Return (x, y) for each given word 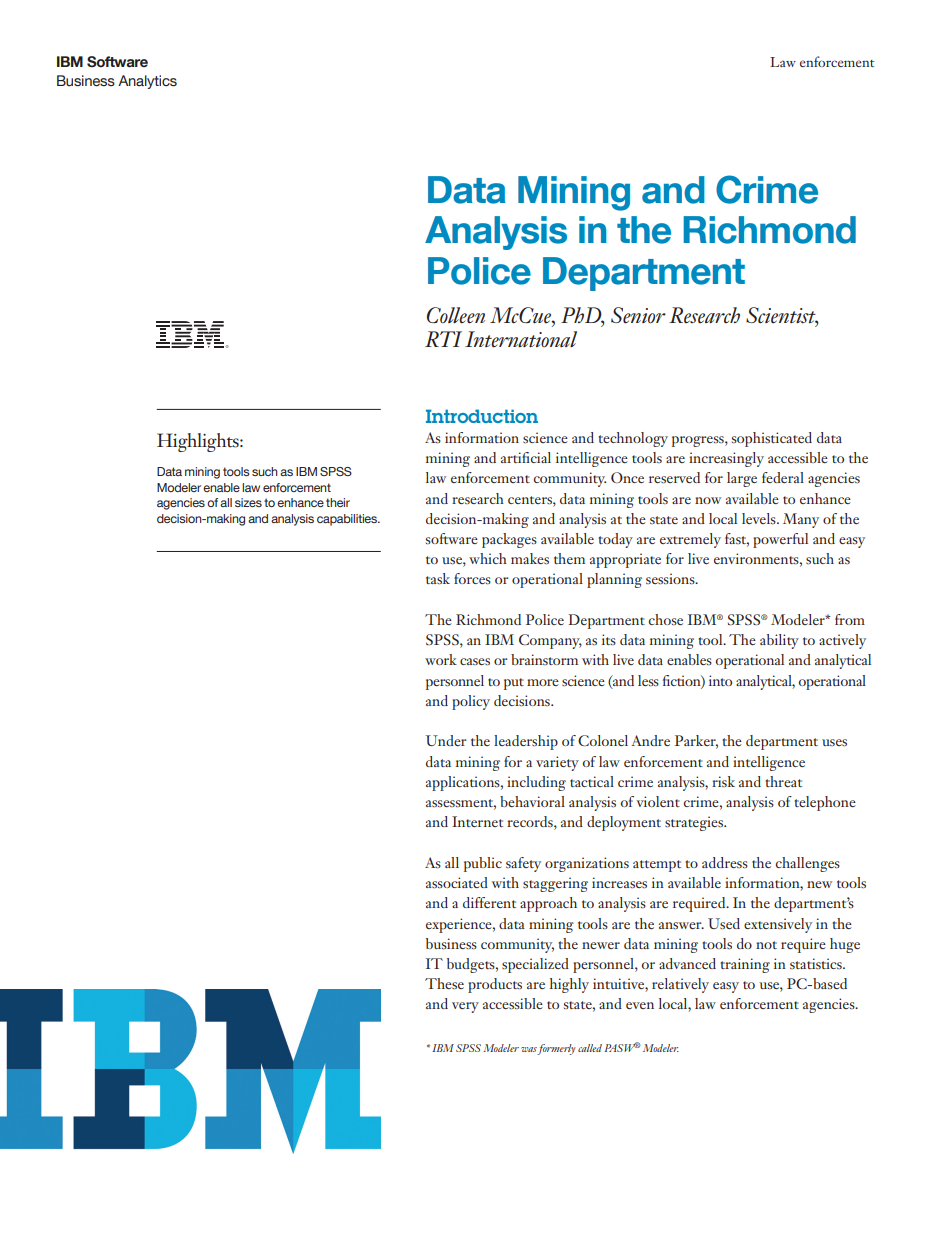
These (444, 983)
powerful (780, 540)
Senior (638, 315)
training (745, 965)
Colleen (456, 315)
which (488, 558)
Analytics (147, 82)
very (465, 1007)
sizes (248, 502)
